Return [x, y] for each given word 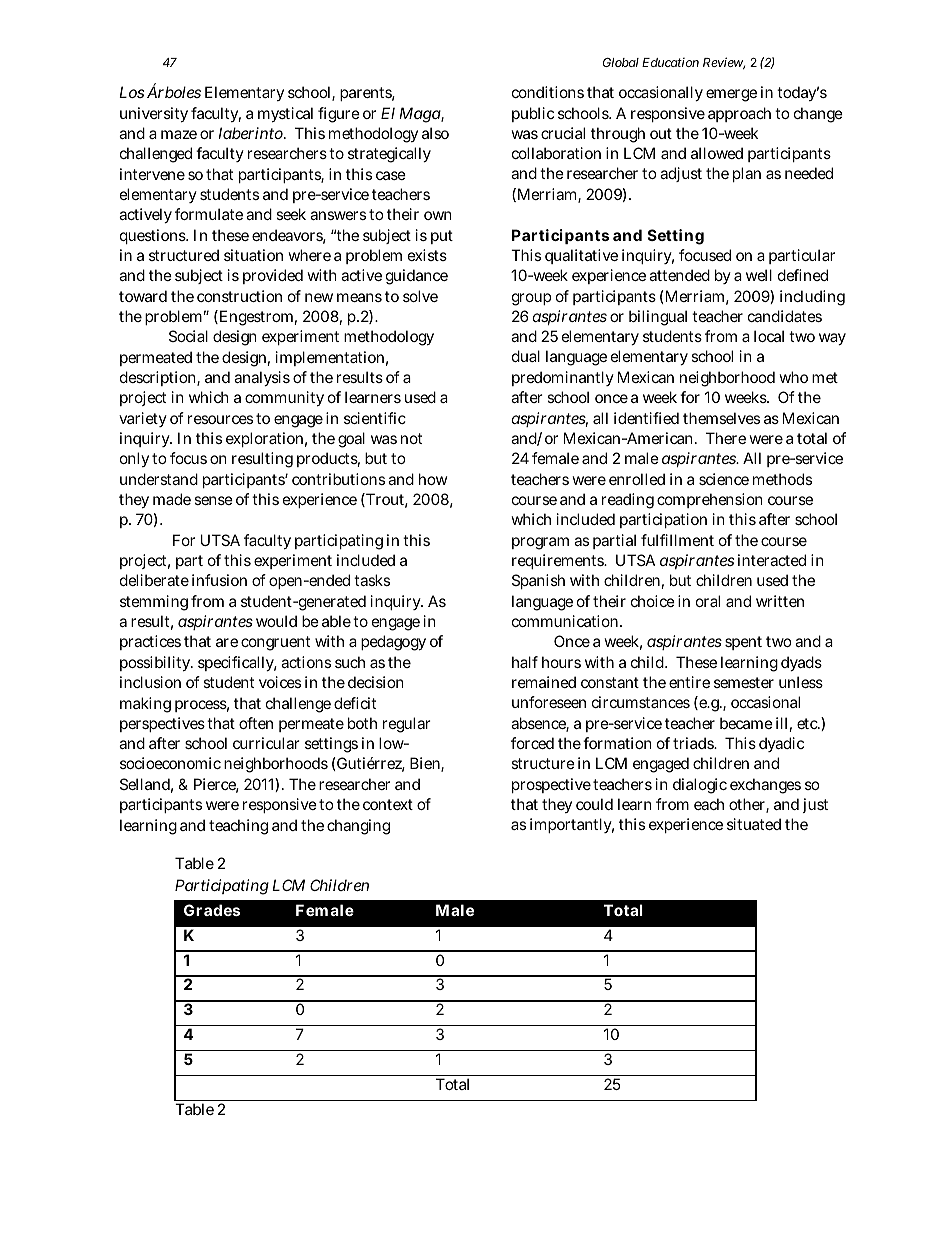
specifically [237, 663]
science [724, 479]
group [531, 299]
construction [239, 296]
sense [213, 500]
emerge [731, 95]
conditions [548, 92]
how [433, 479]
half [525, 662]
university [154, 114]
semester [744, 682]
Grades [212, 910]
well [759, 275]
